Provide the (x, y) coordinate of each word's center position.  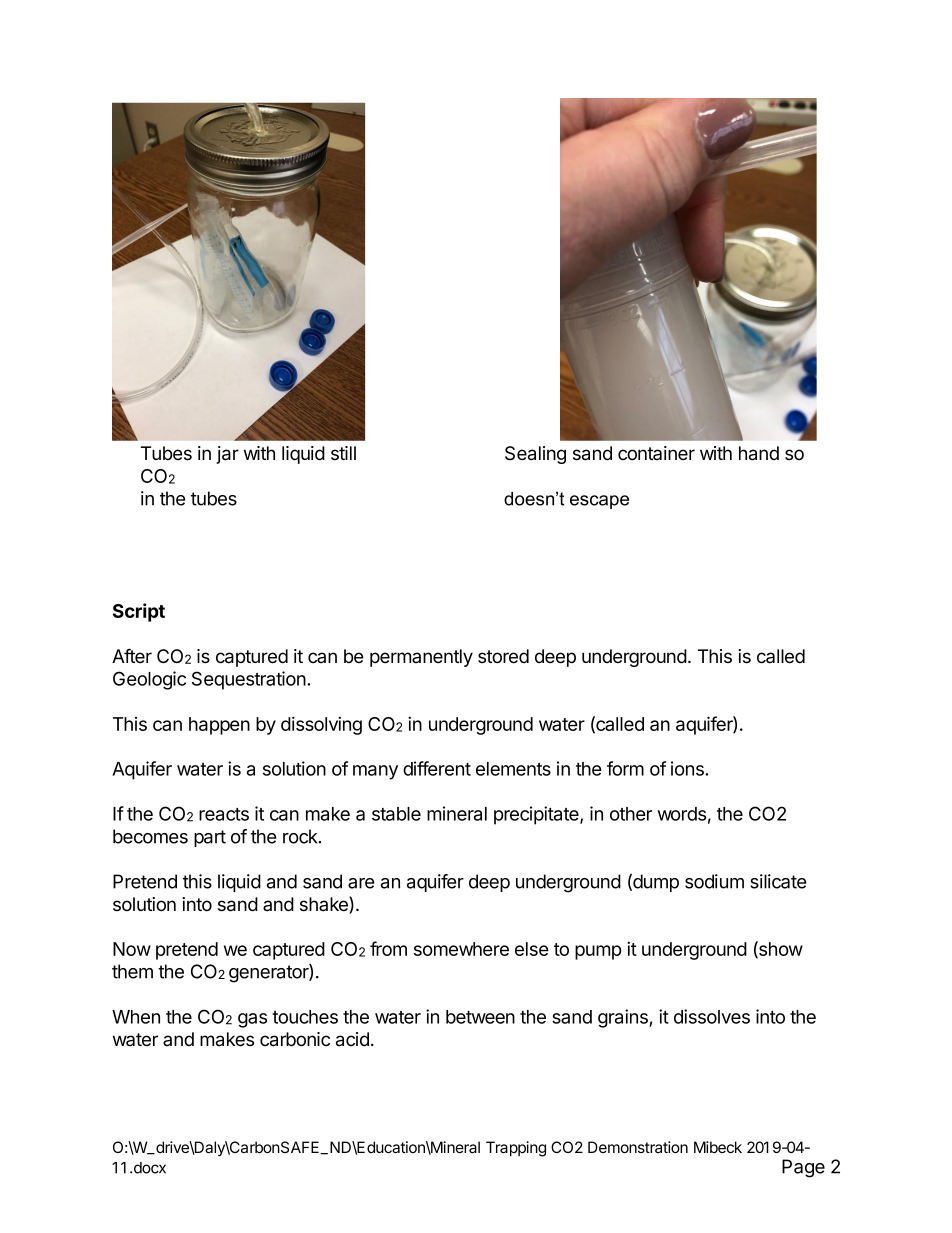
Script (139, 612)
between (480, 1017)
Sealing (535, 455)
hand (759, 453)
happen (219, 726)
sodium (714, 881)
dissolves (712, 1016)
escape (599, 502)
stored (503, 656)
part (210, 838)
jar (227, 455)
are (361, 883)
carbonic (295, 1039)
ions (688, 768)
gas (252, 1020)
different (437, 768)
